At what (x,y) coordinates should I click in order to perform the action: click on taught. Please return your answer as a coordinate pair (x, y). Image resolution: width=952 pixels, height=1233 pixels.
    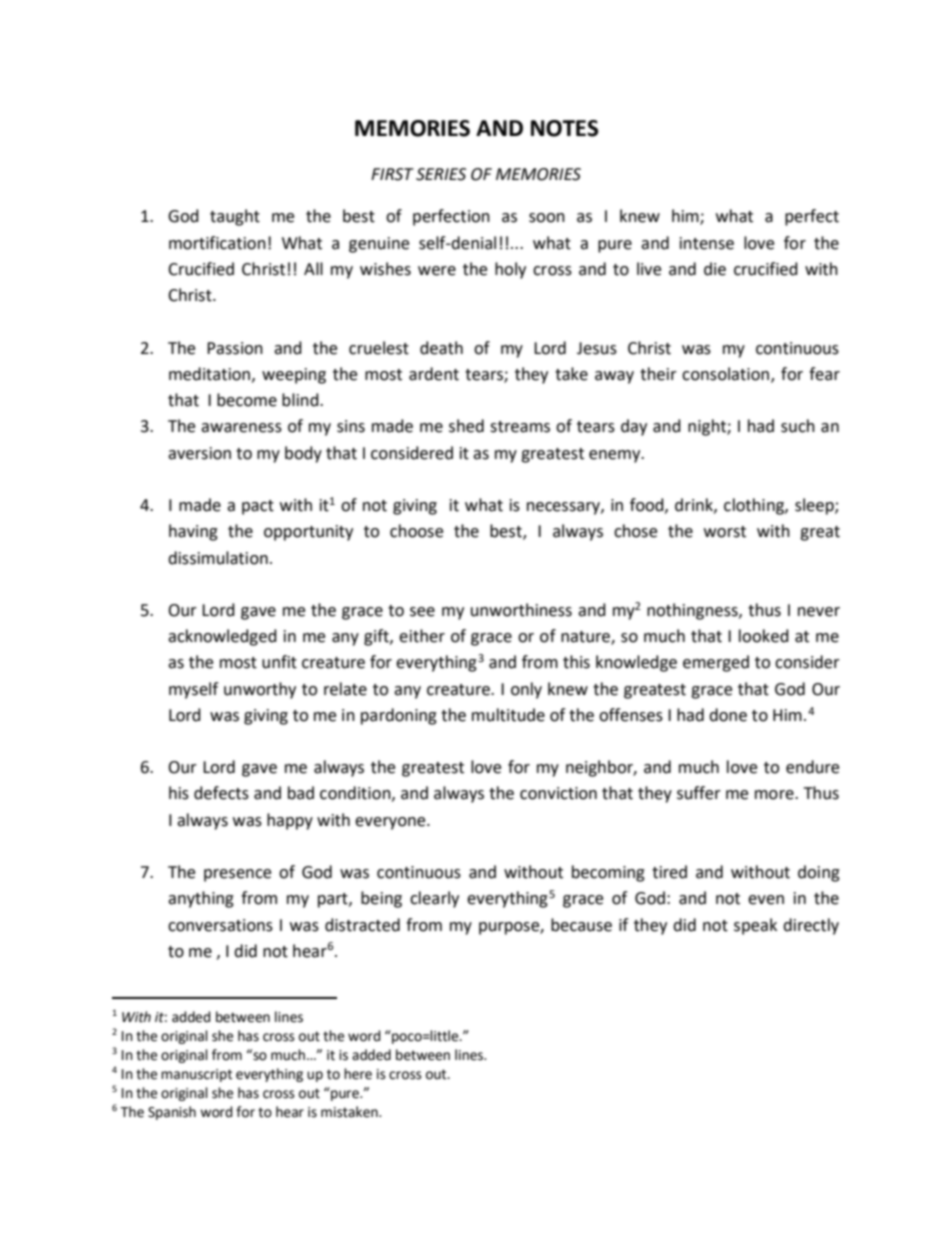
    Looking at the image, I should click on (235, 217).
